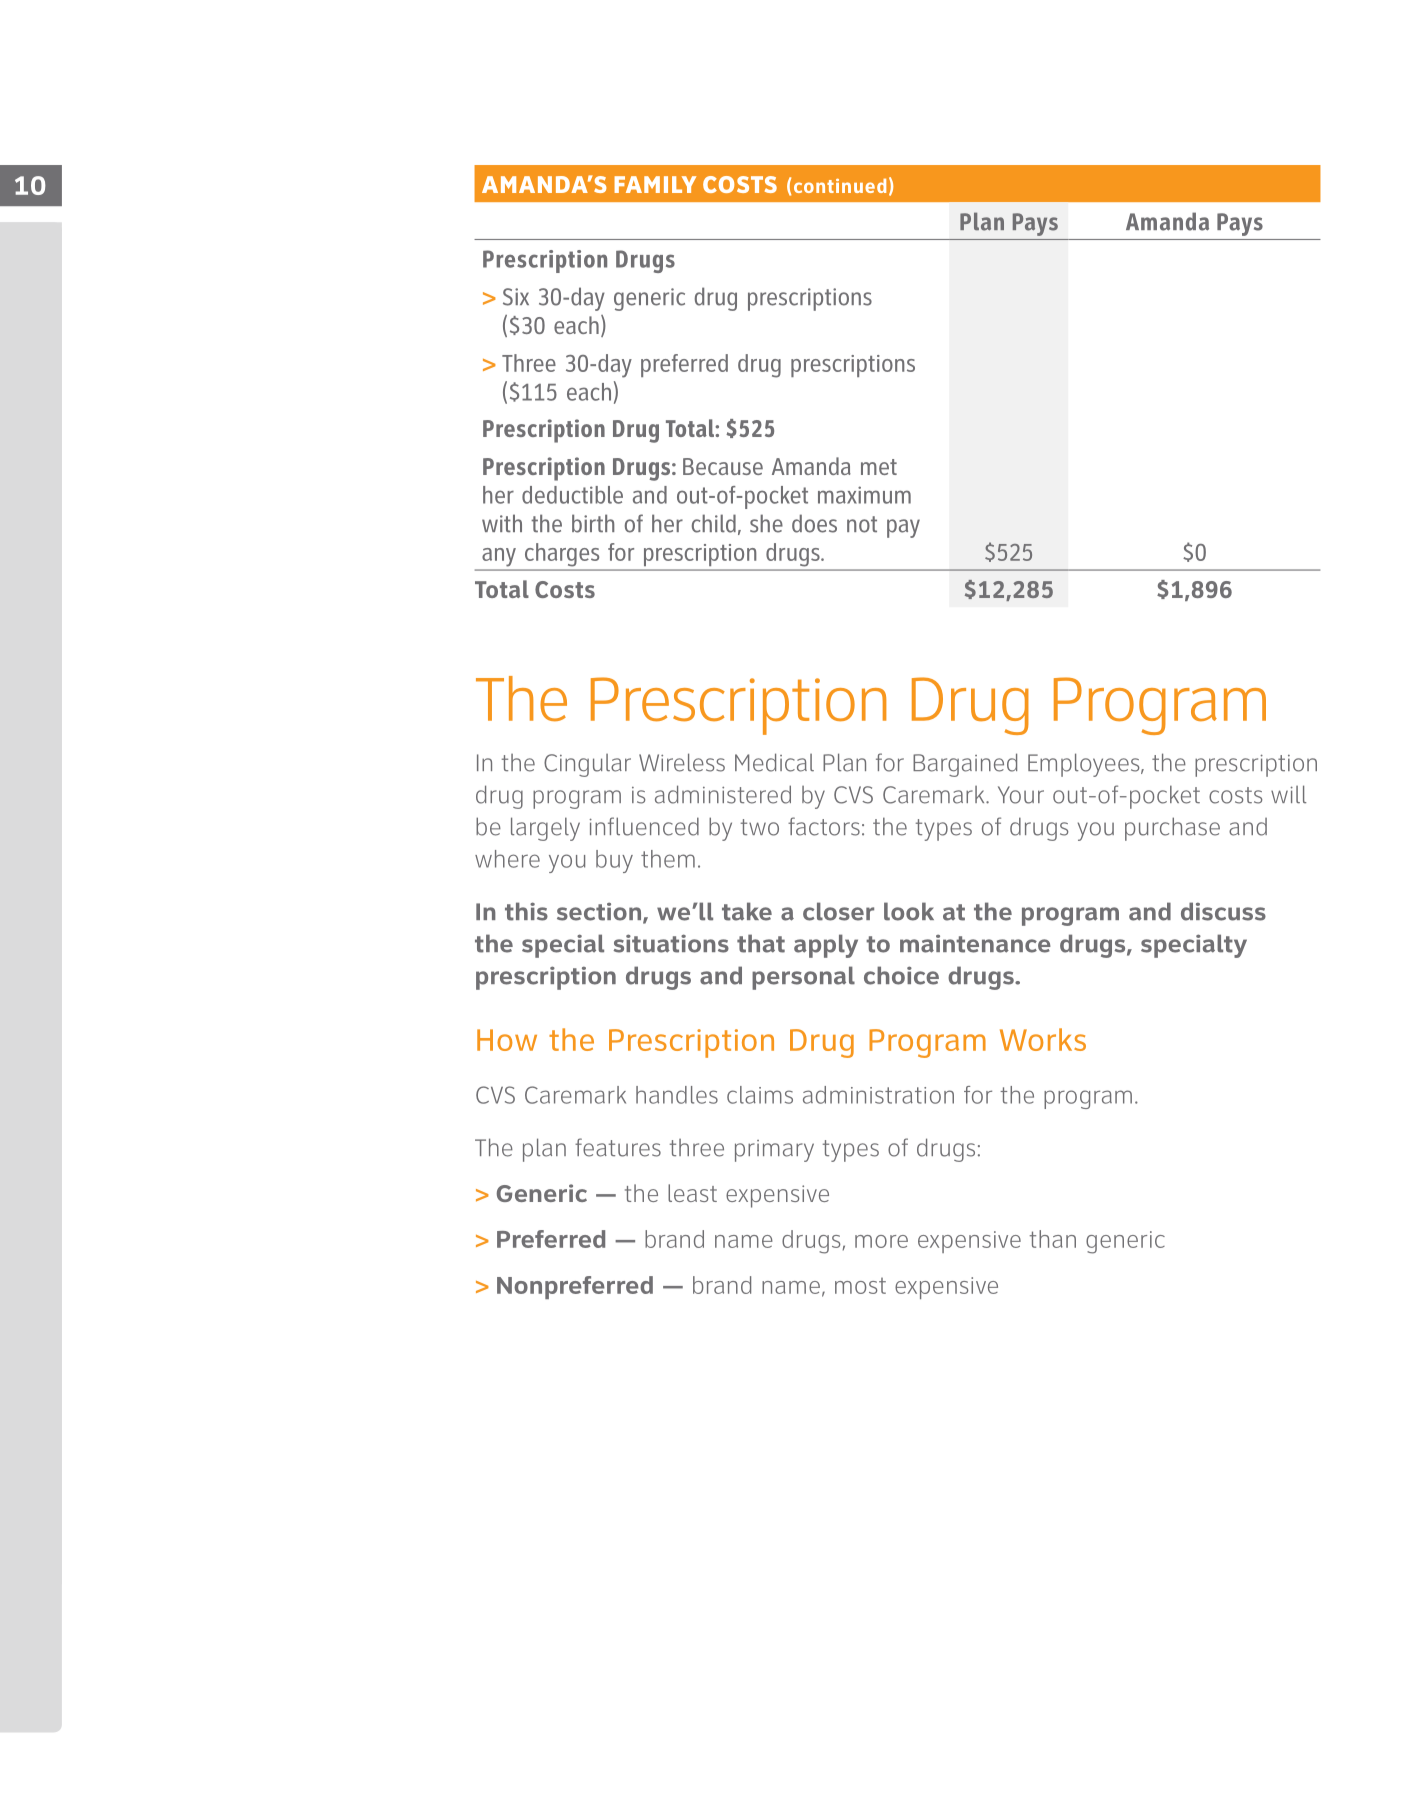 The height and width of the page is (1815, 1403). I want to click on Employees, so click(1085, 765).
